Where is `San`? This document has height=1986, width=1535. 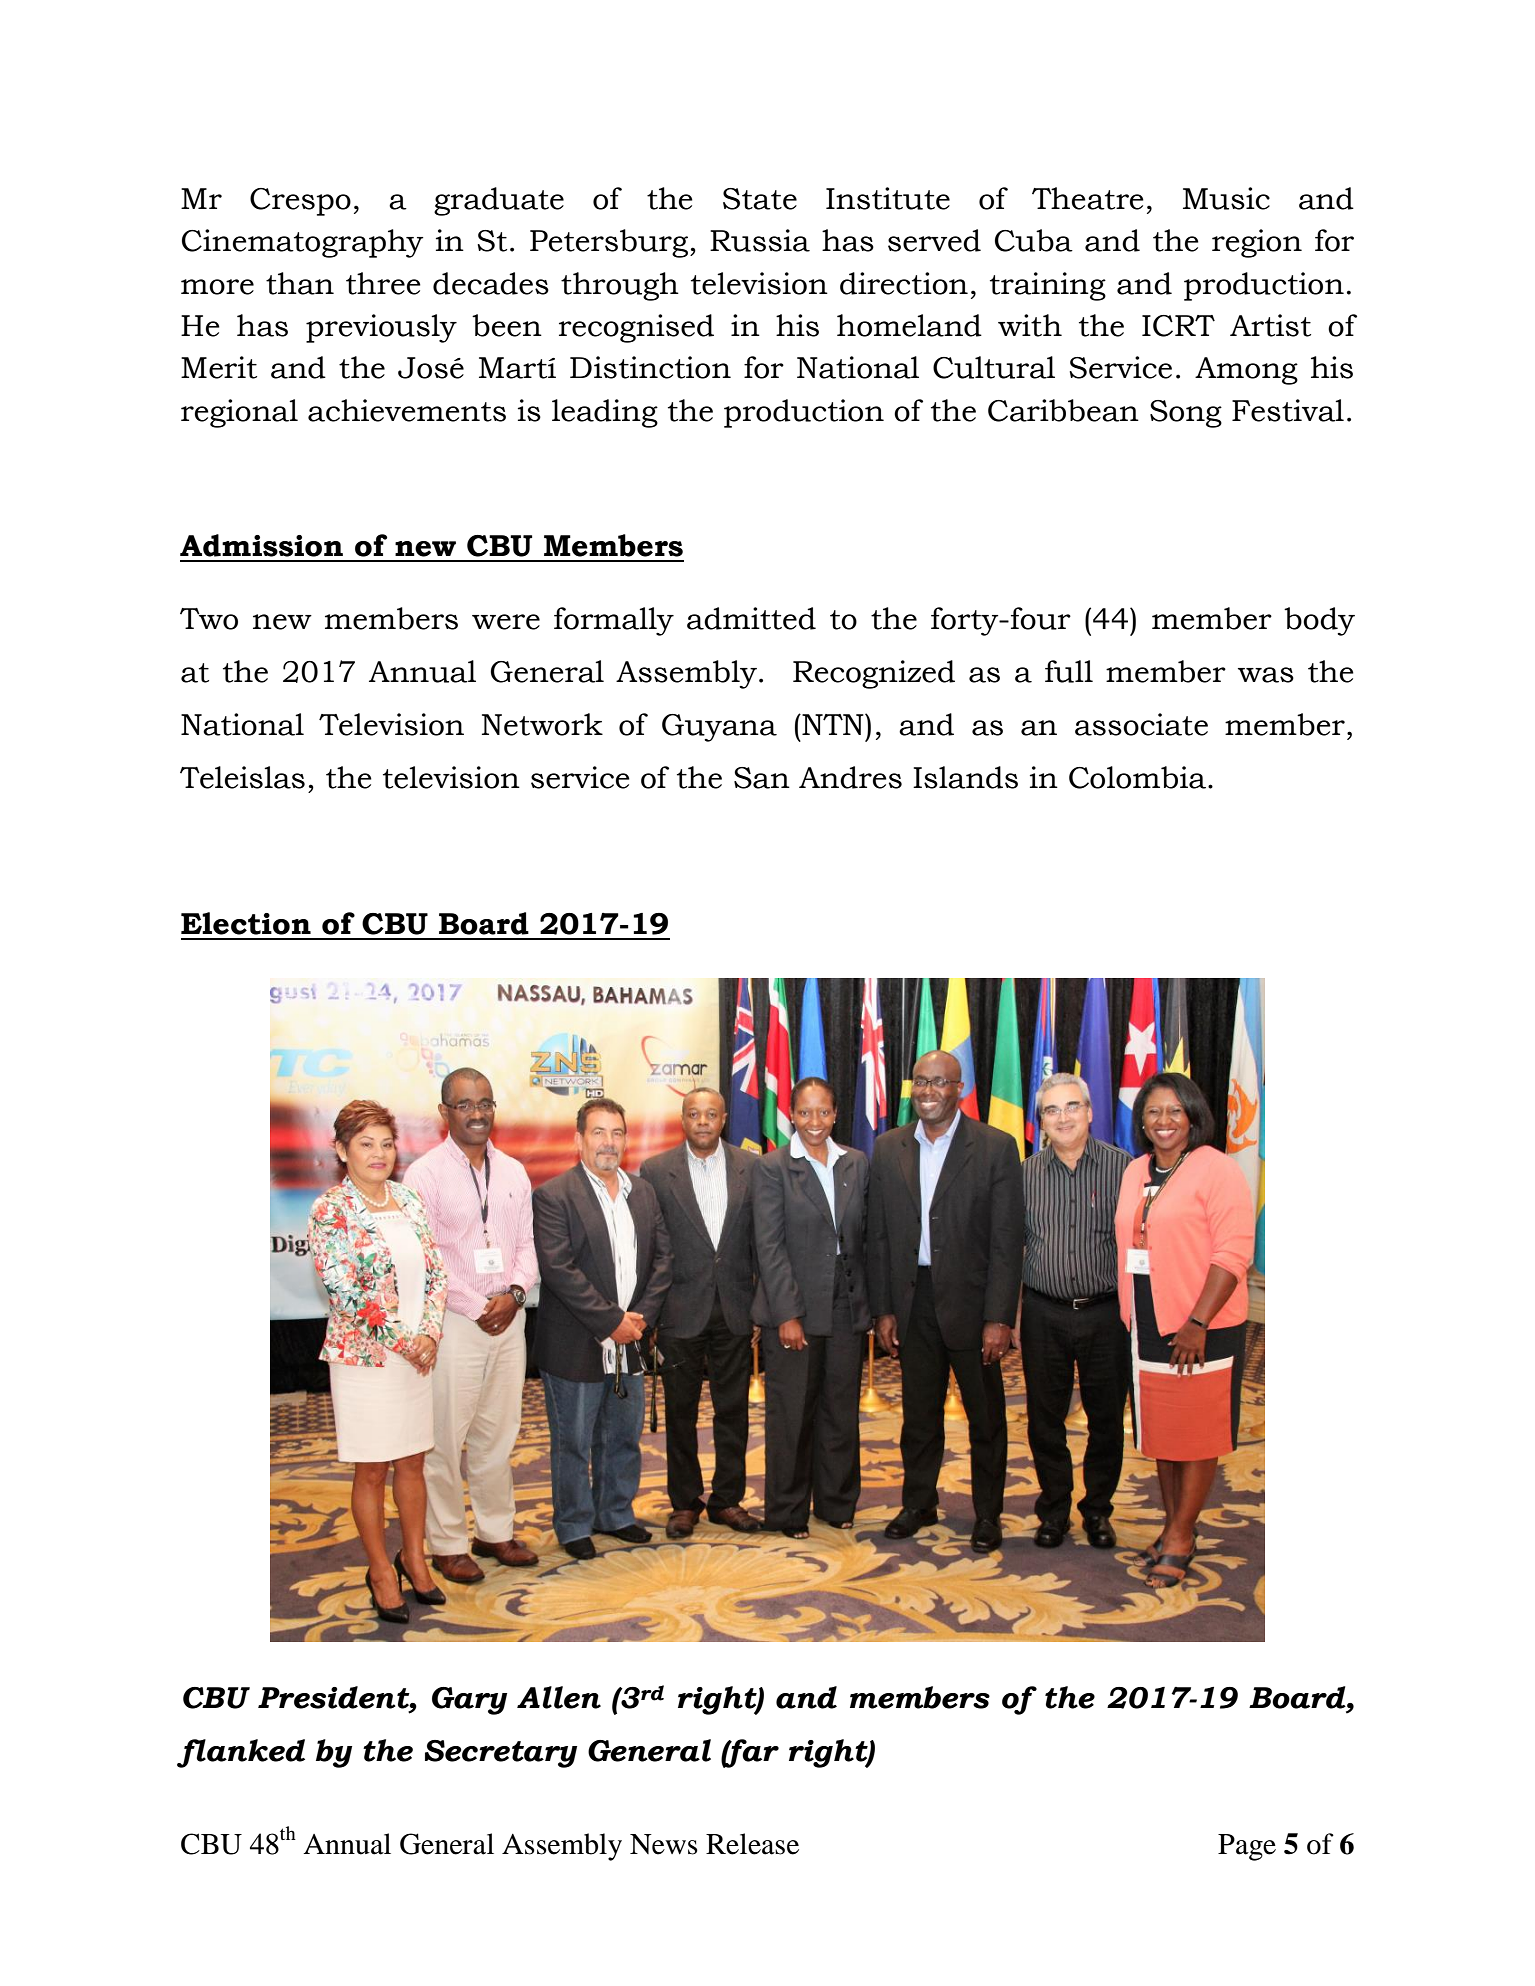 San is located at coordinates (762, 778).
